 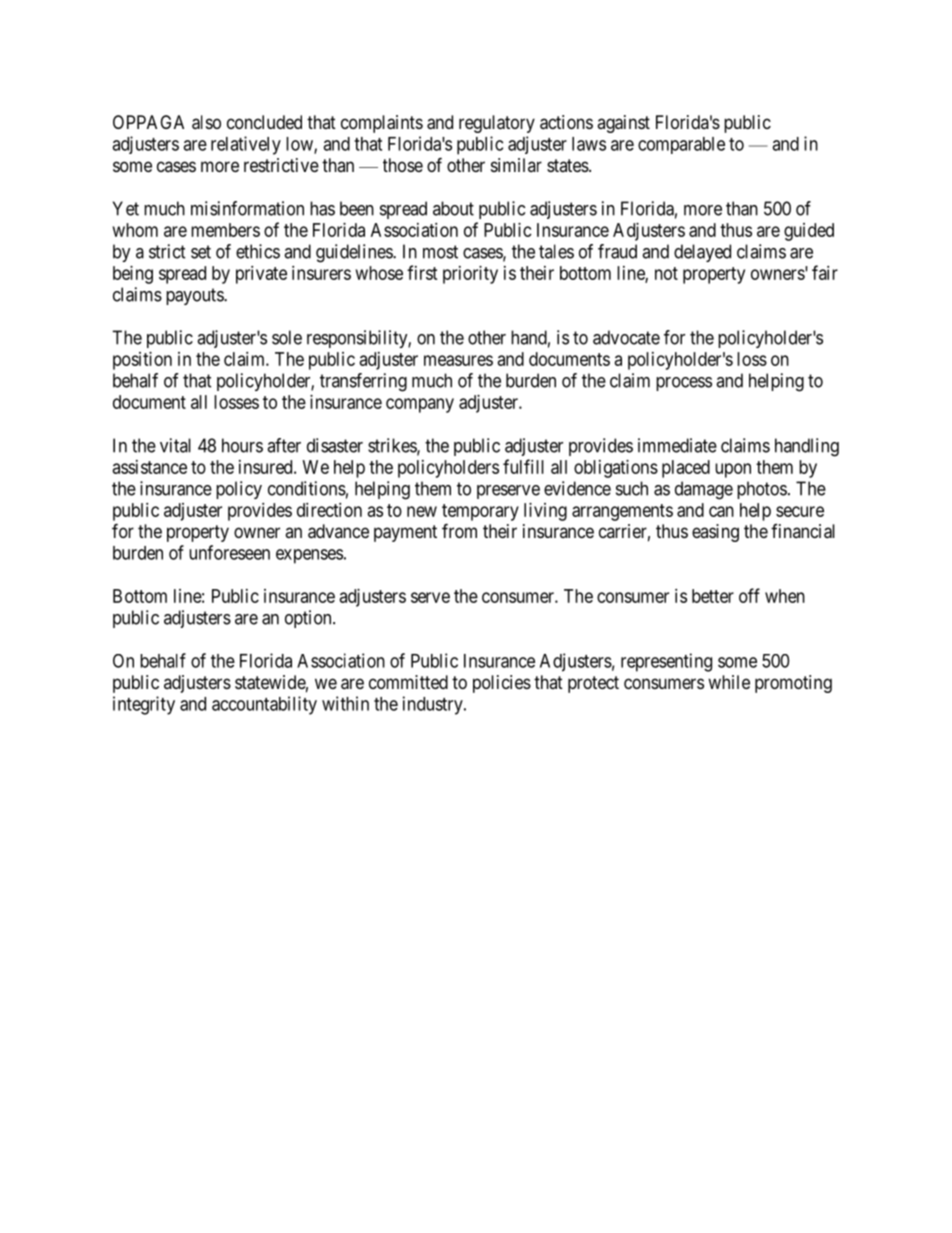 What do you see at coordinates (150, 467) in the screenshot?
I see `assistance` at bounding box center [150, 467].
